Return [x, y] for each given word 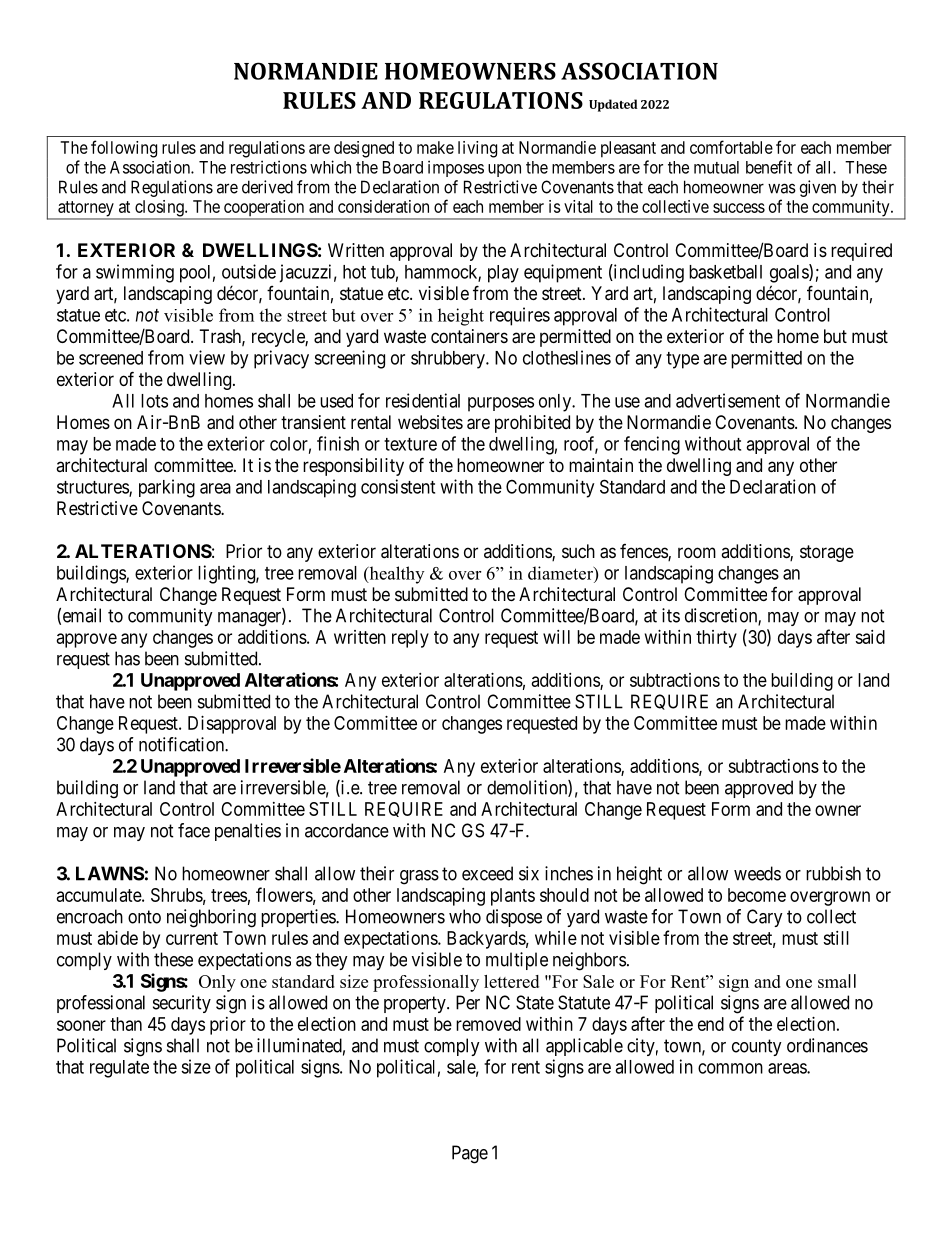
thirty [716, 639]
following [124, 149]
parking [167, 488]
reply [410, 639]
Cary [765, 918]
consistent [398, 486]
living [477, 149]
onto [144, 917]
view [207, 357]
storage [827, 553]
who [465, 916]
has [127, 658]
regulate [119, 1069]
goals [790, 273]
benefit [769, 167]
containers [469, 336]
